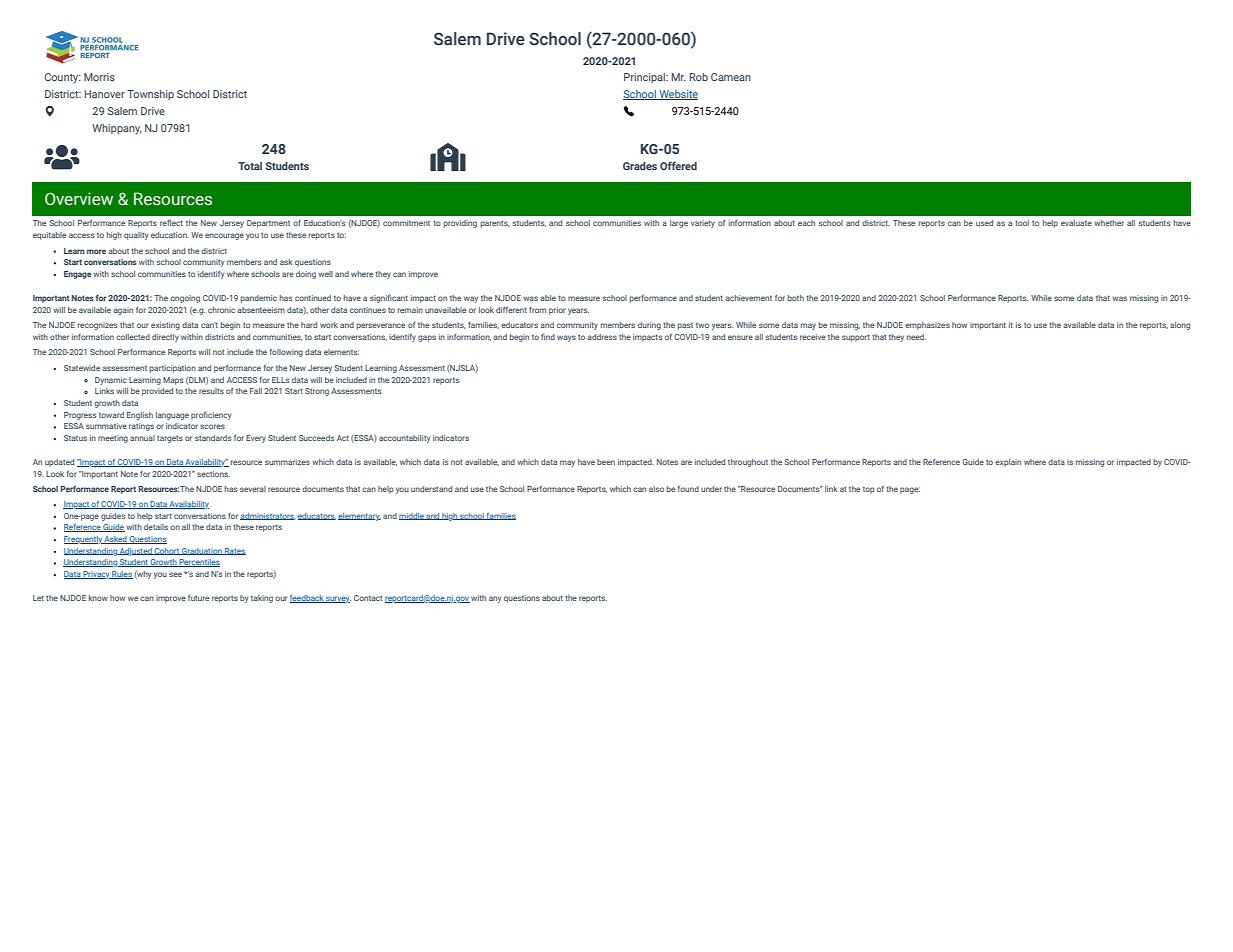  What do you see at coordinates (557, 311) in the document?
I see `prior` at bounding box center [557, 311].
